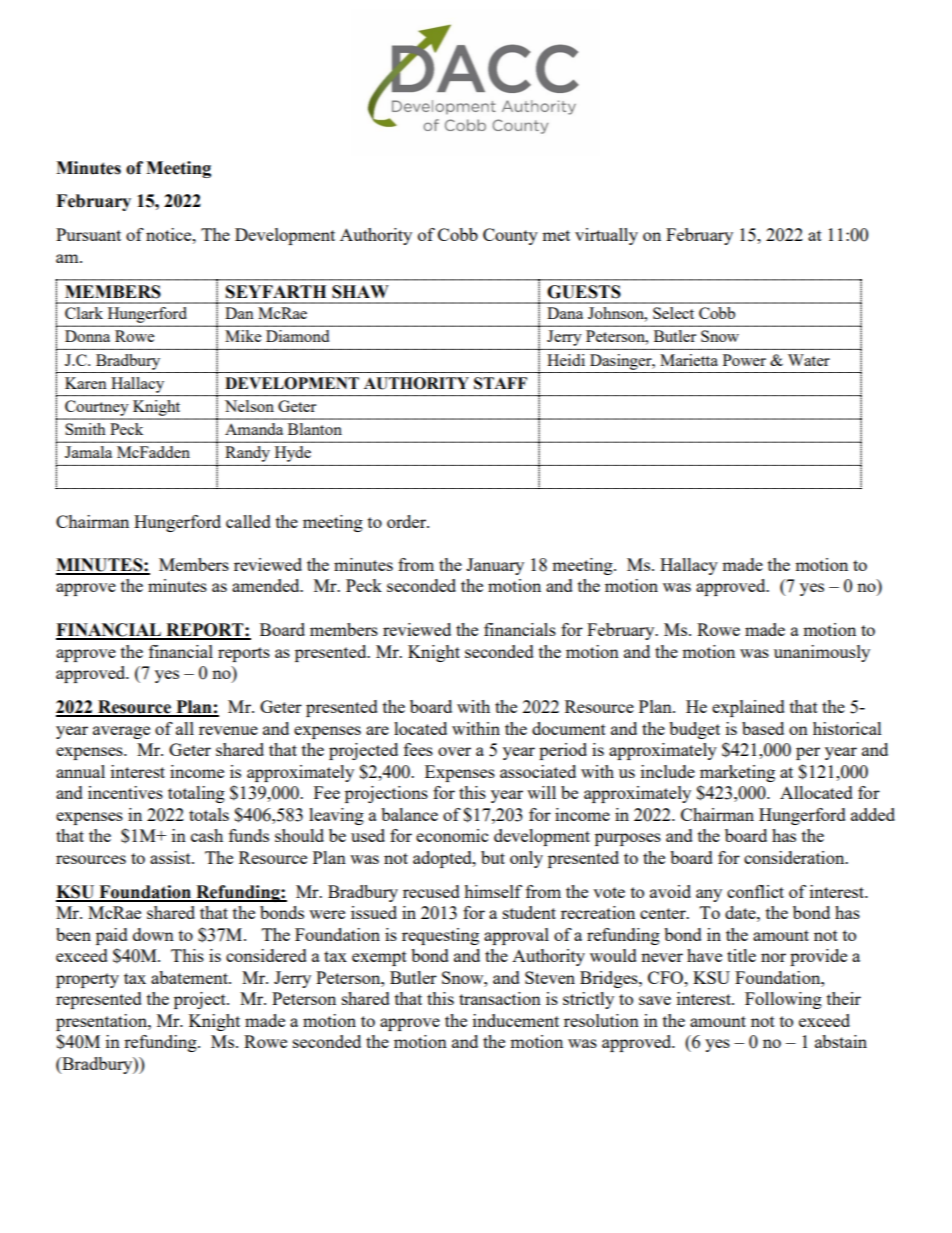 This screenshot has width=952, height=1233. Describe the element at coordinates (88, 234) in the screenshot. I see `Pursuant` at that location.
